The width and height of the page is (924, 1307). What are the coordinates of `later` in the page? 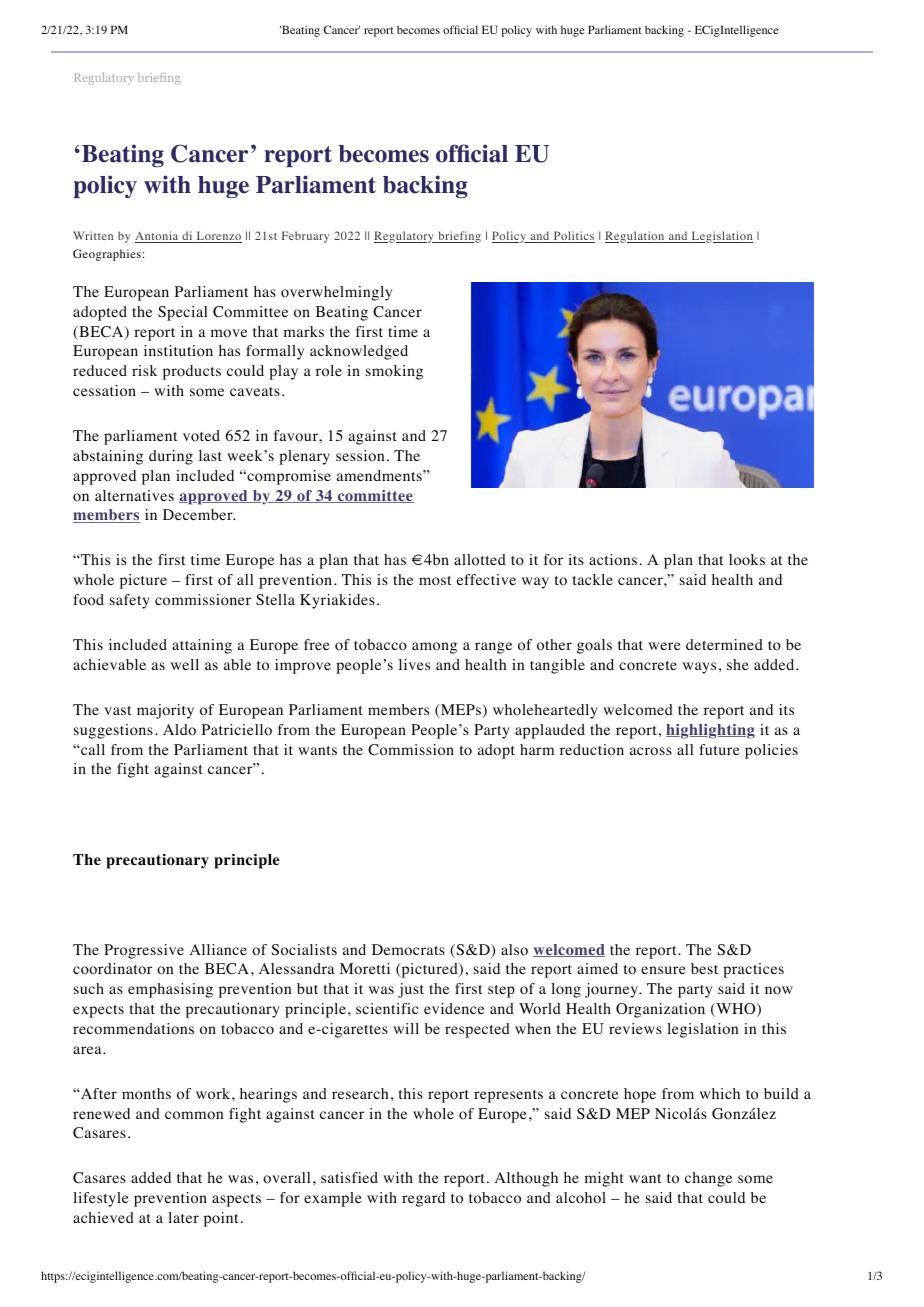 It's located at (183, 1217).
